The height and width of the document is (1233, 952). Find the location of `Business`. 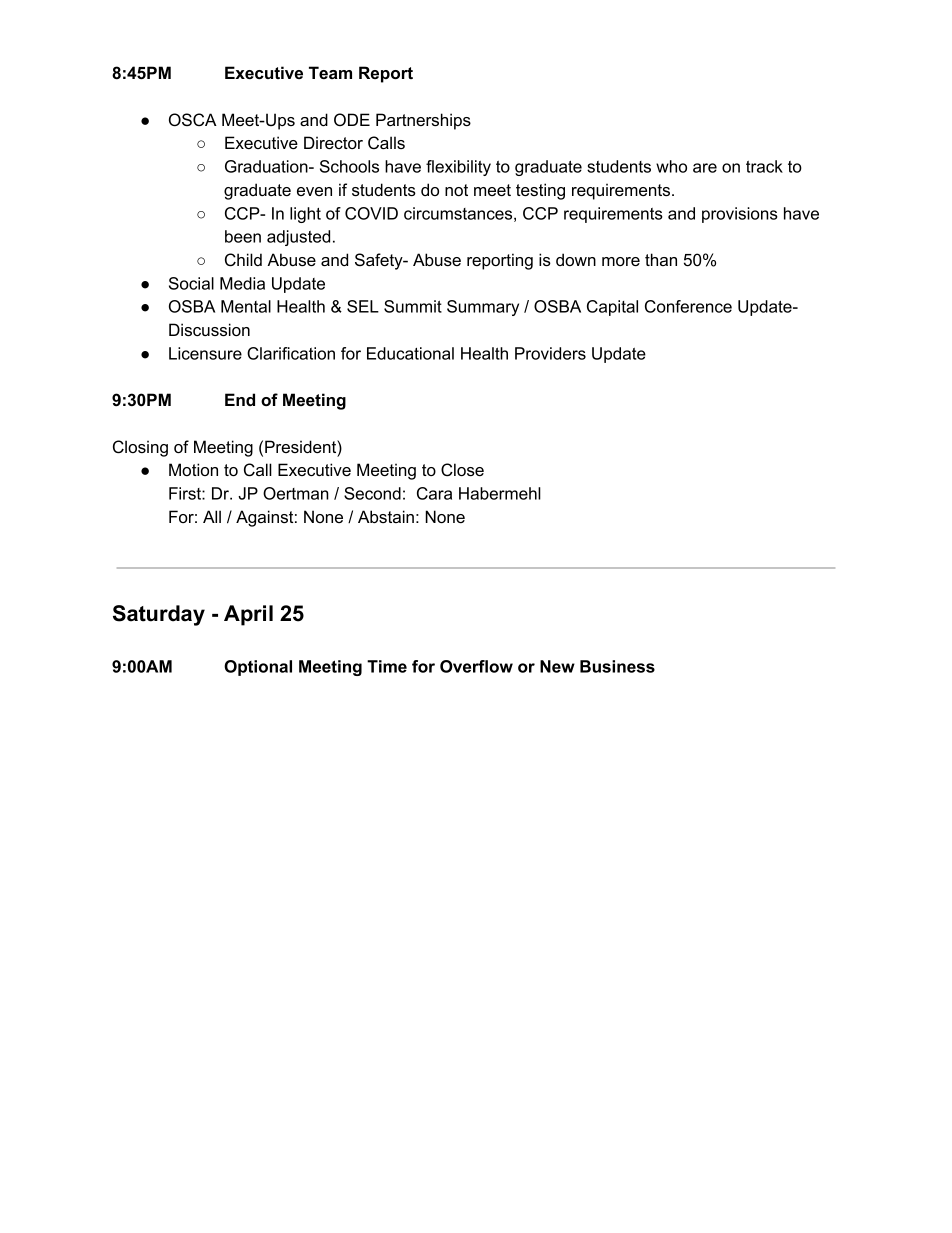

Business is located at coordinates (617, 666).
